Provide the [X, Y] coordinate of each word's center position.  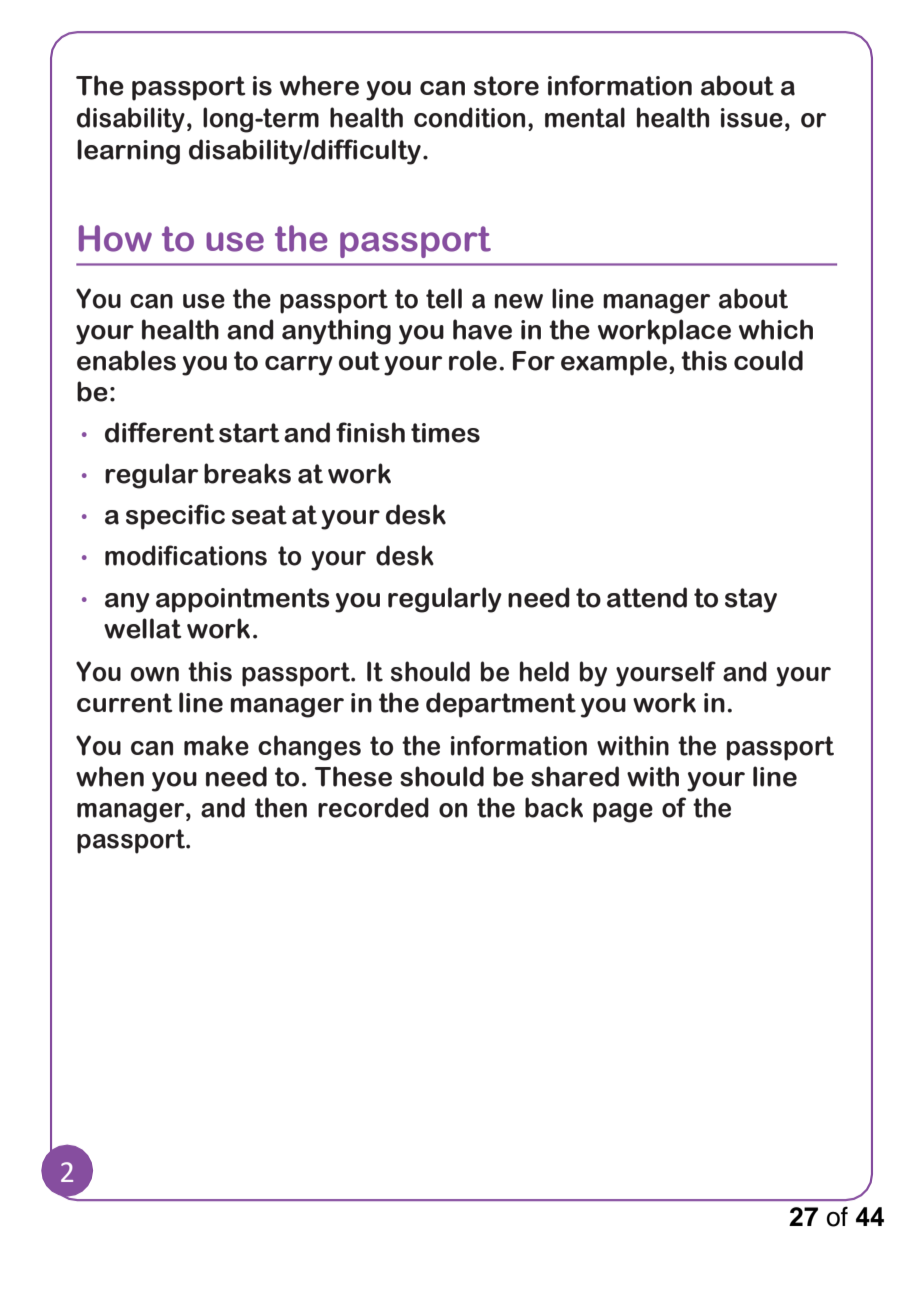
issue [752, 118]
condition [469, 117]
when [110, 776]
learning [128, 152]
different [160, 432]
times [445, 433]
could [768, 360]
